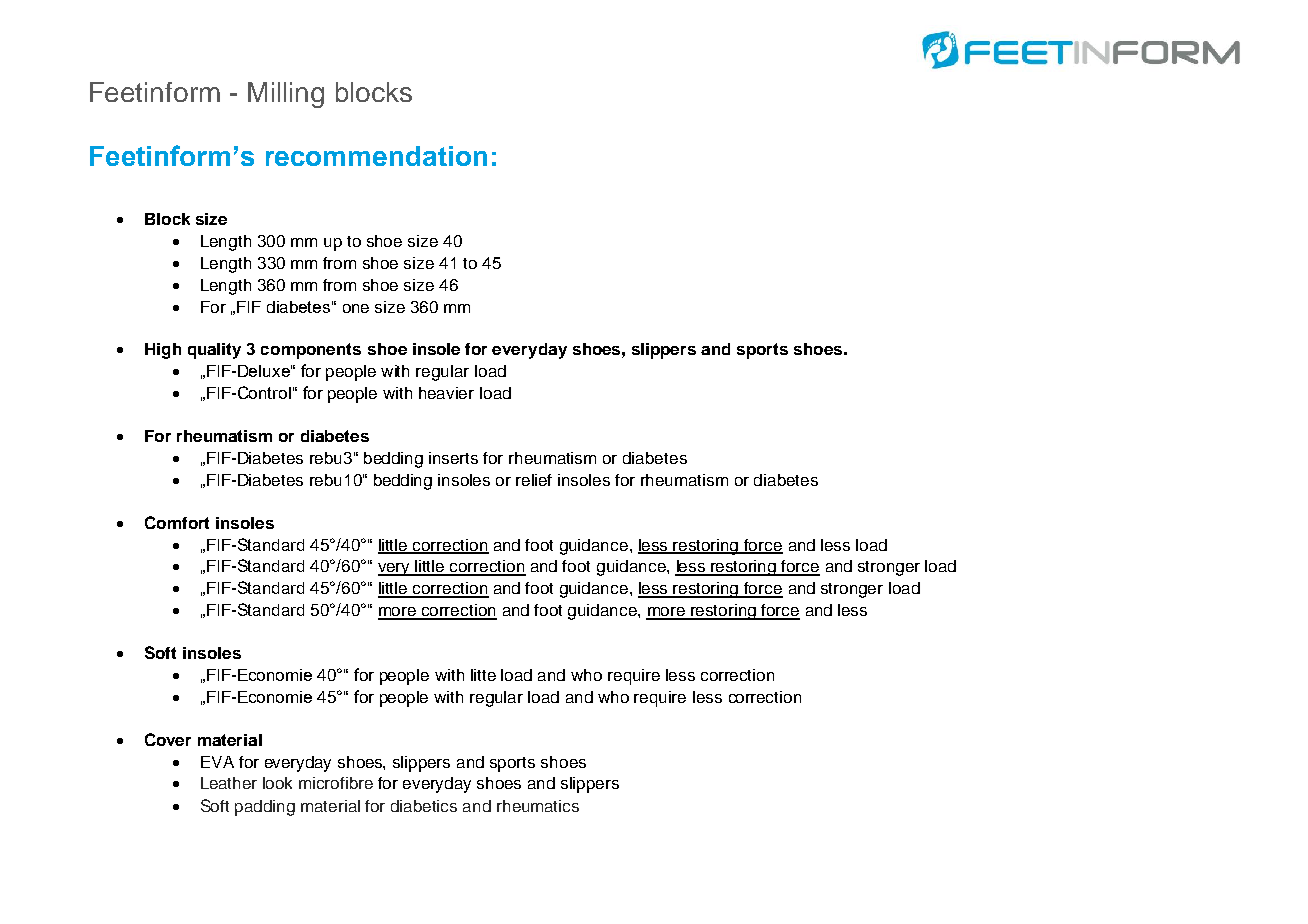  What do you see at coordinates (177, 522) in the screenshot?
I see `Comfort` at bounding box center [177, 522].
